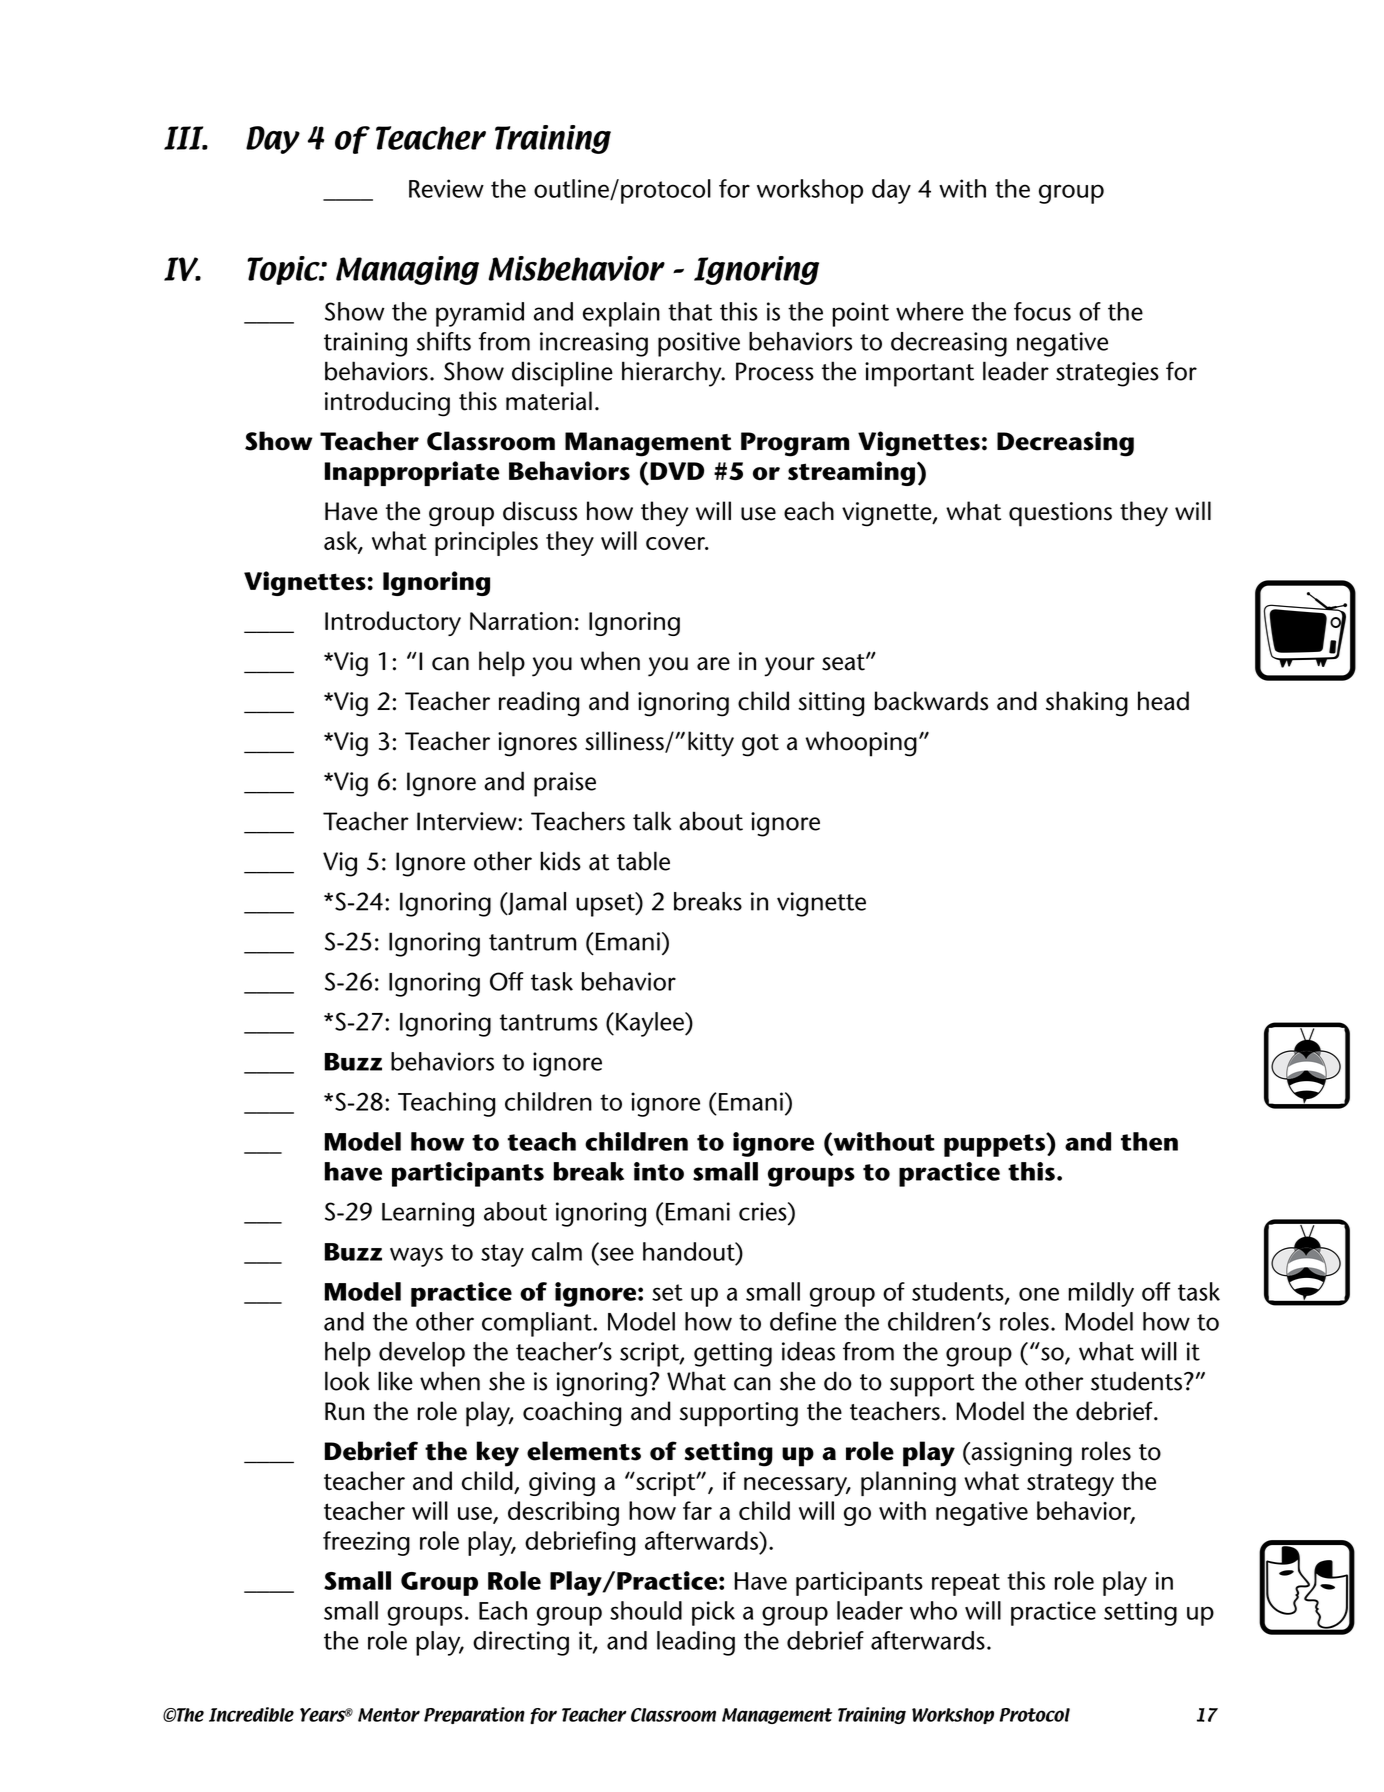  Describe the element at coordinates (468, 821) in the screenshot. I see `Interview` at that location.
